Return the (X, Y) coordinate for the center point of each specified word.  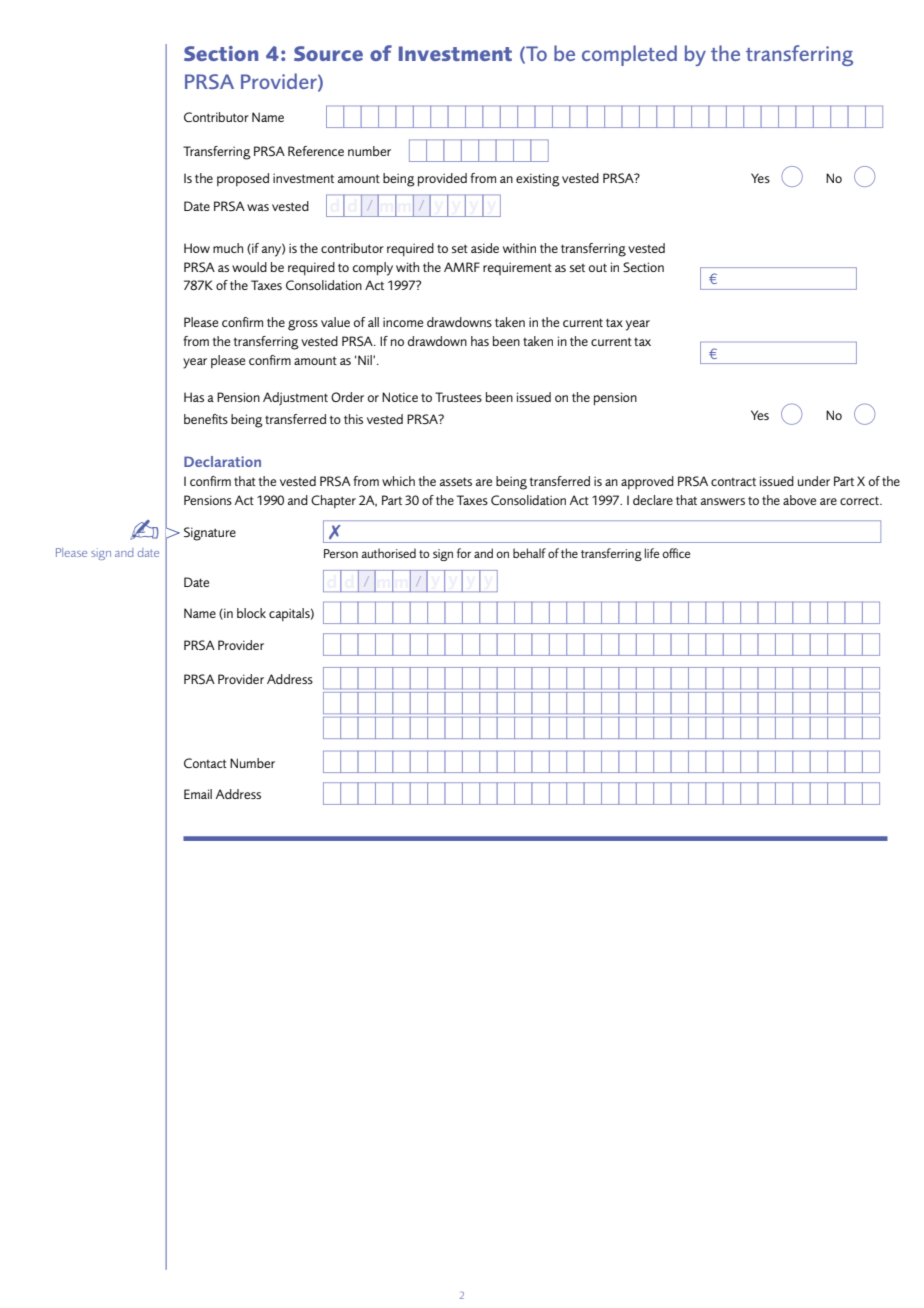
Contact (205, 763)
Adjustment (295, 398)
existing (538, 180)
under (814, 481)
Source (328, 53)
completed (629, 55)
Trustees (458, 397)
